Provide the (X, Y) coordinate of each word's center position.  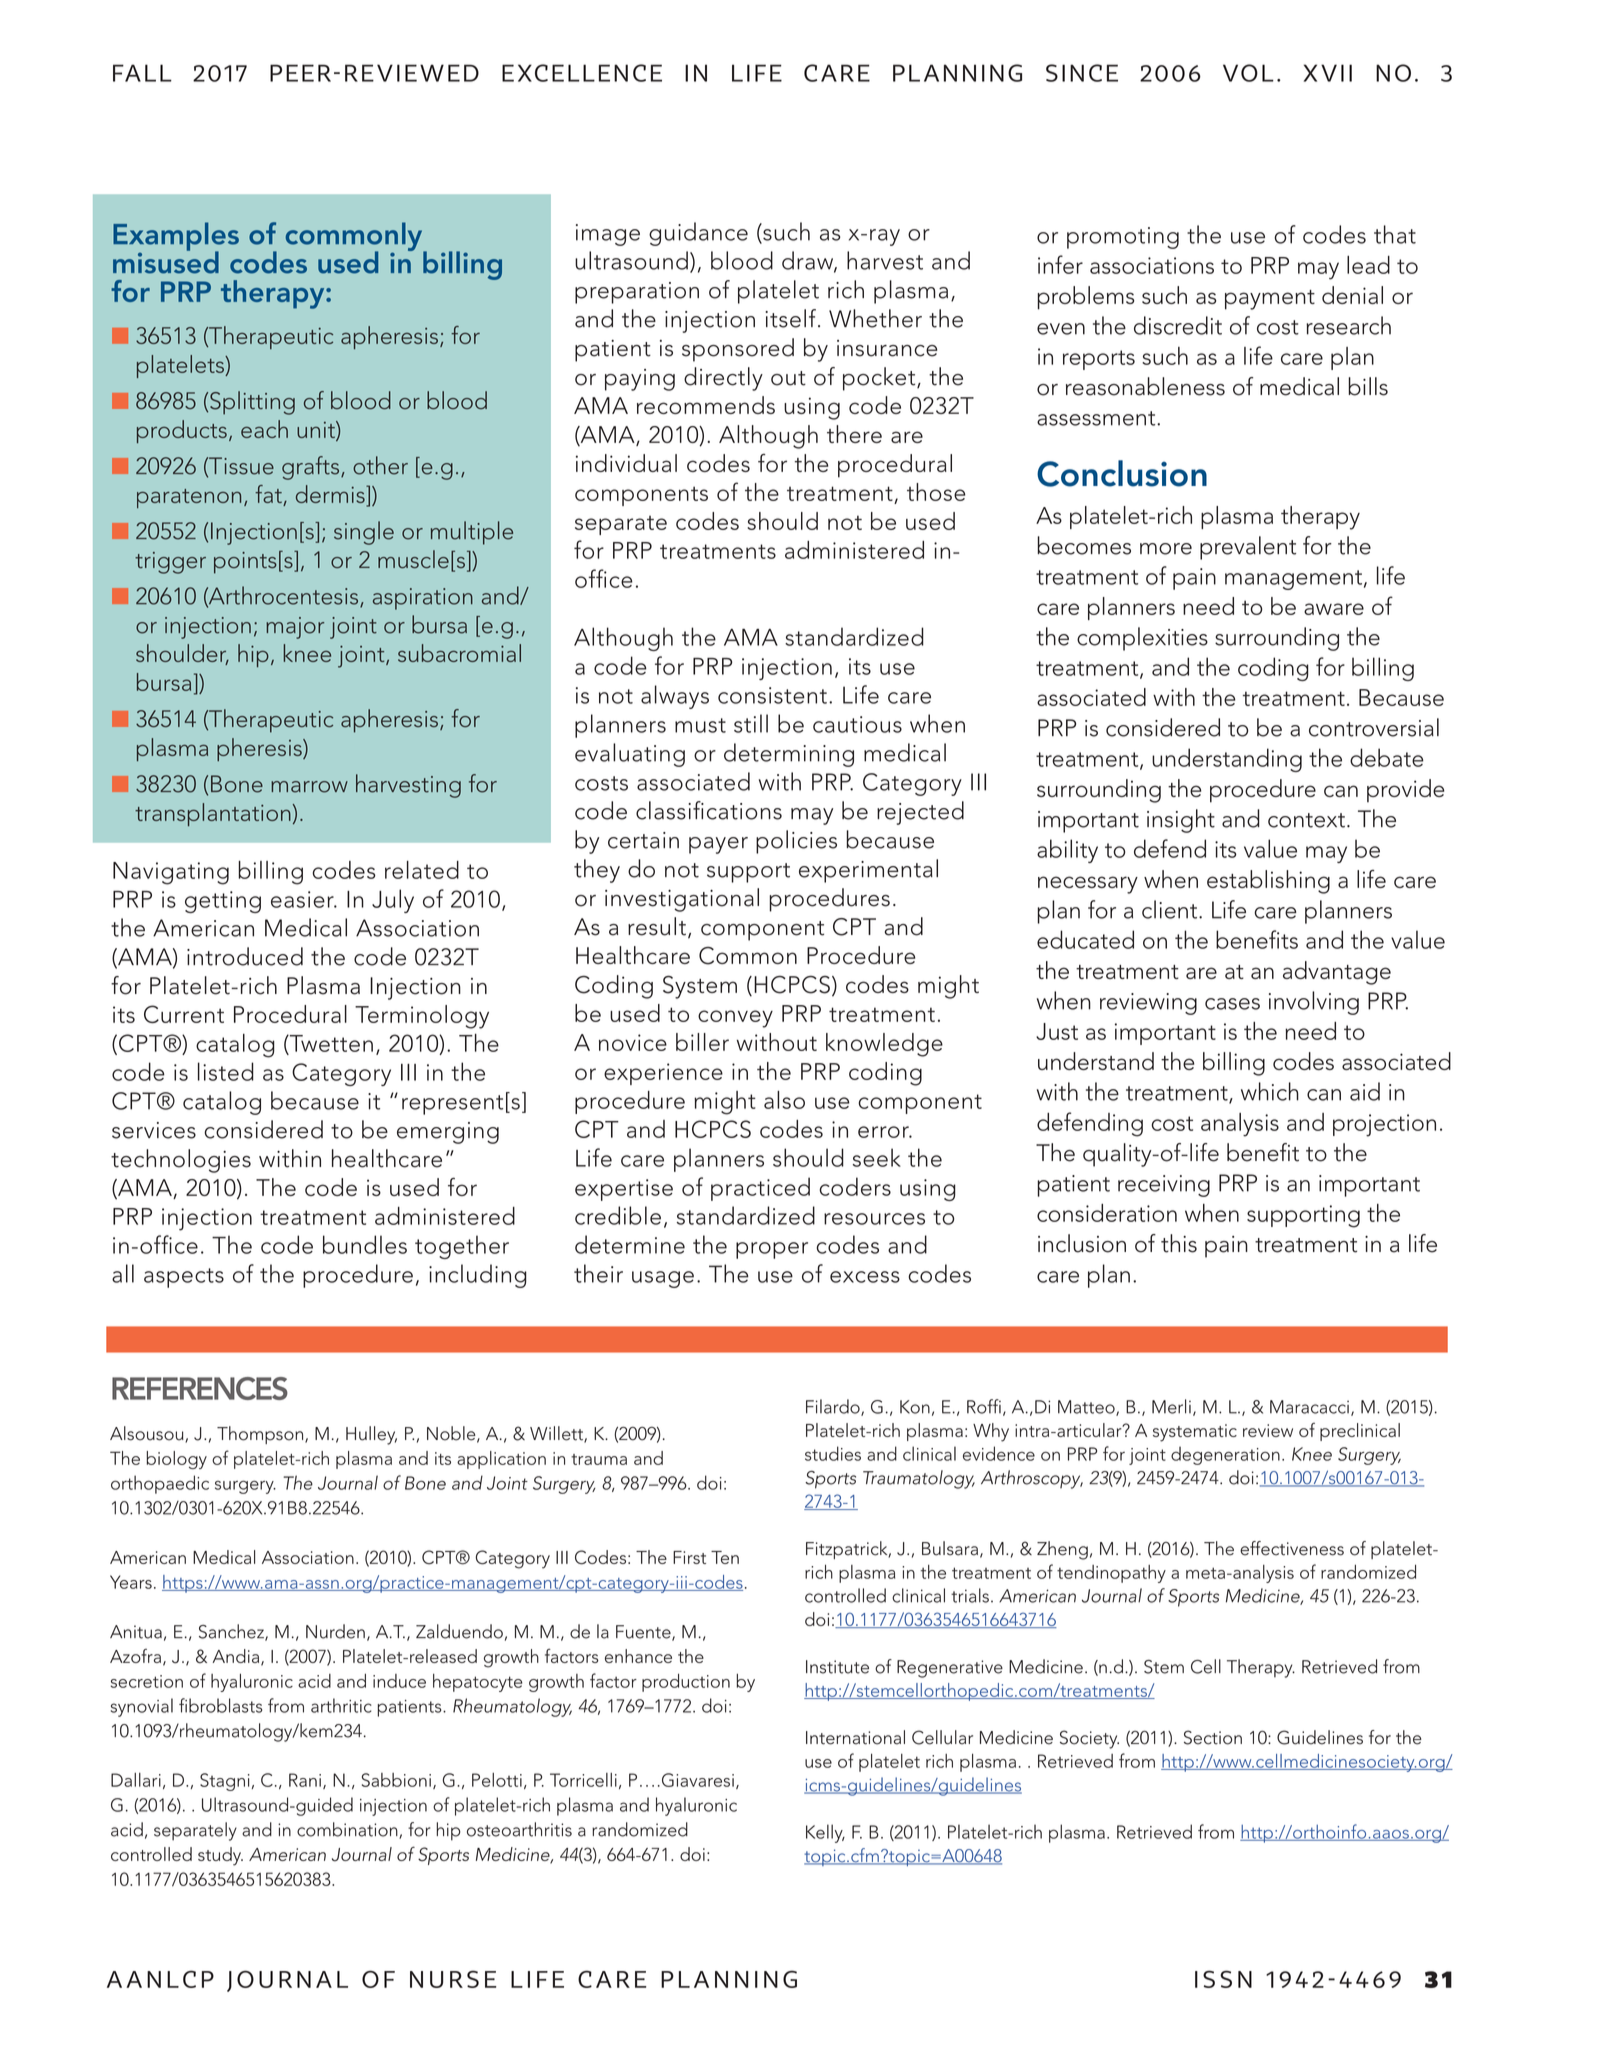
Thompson (261, 1435)
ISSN (1223, 1979)
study (220, 1856)
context (1306, 820)
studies (833, 1453)
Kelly (825, 1833)
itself (792, 318)
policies (796, 842)
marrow (309, 787)
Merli (1171, 1406)
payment (1270, 300)
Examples (176, 237)
